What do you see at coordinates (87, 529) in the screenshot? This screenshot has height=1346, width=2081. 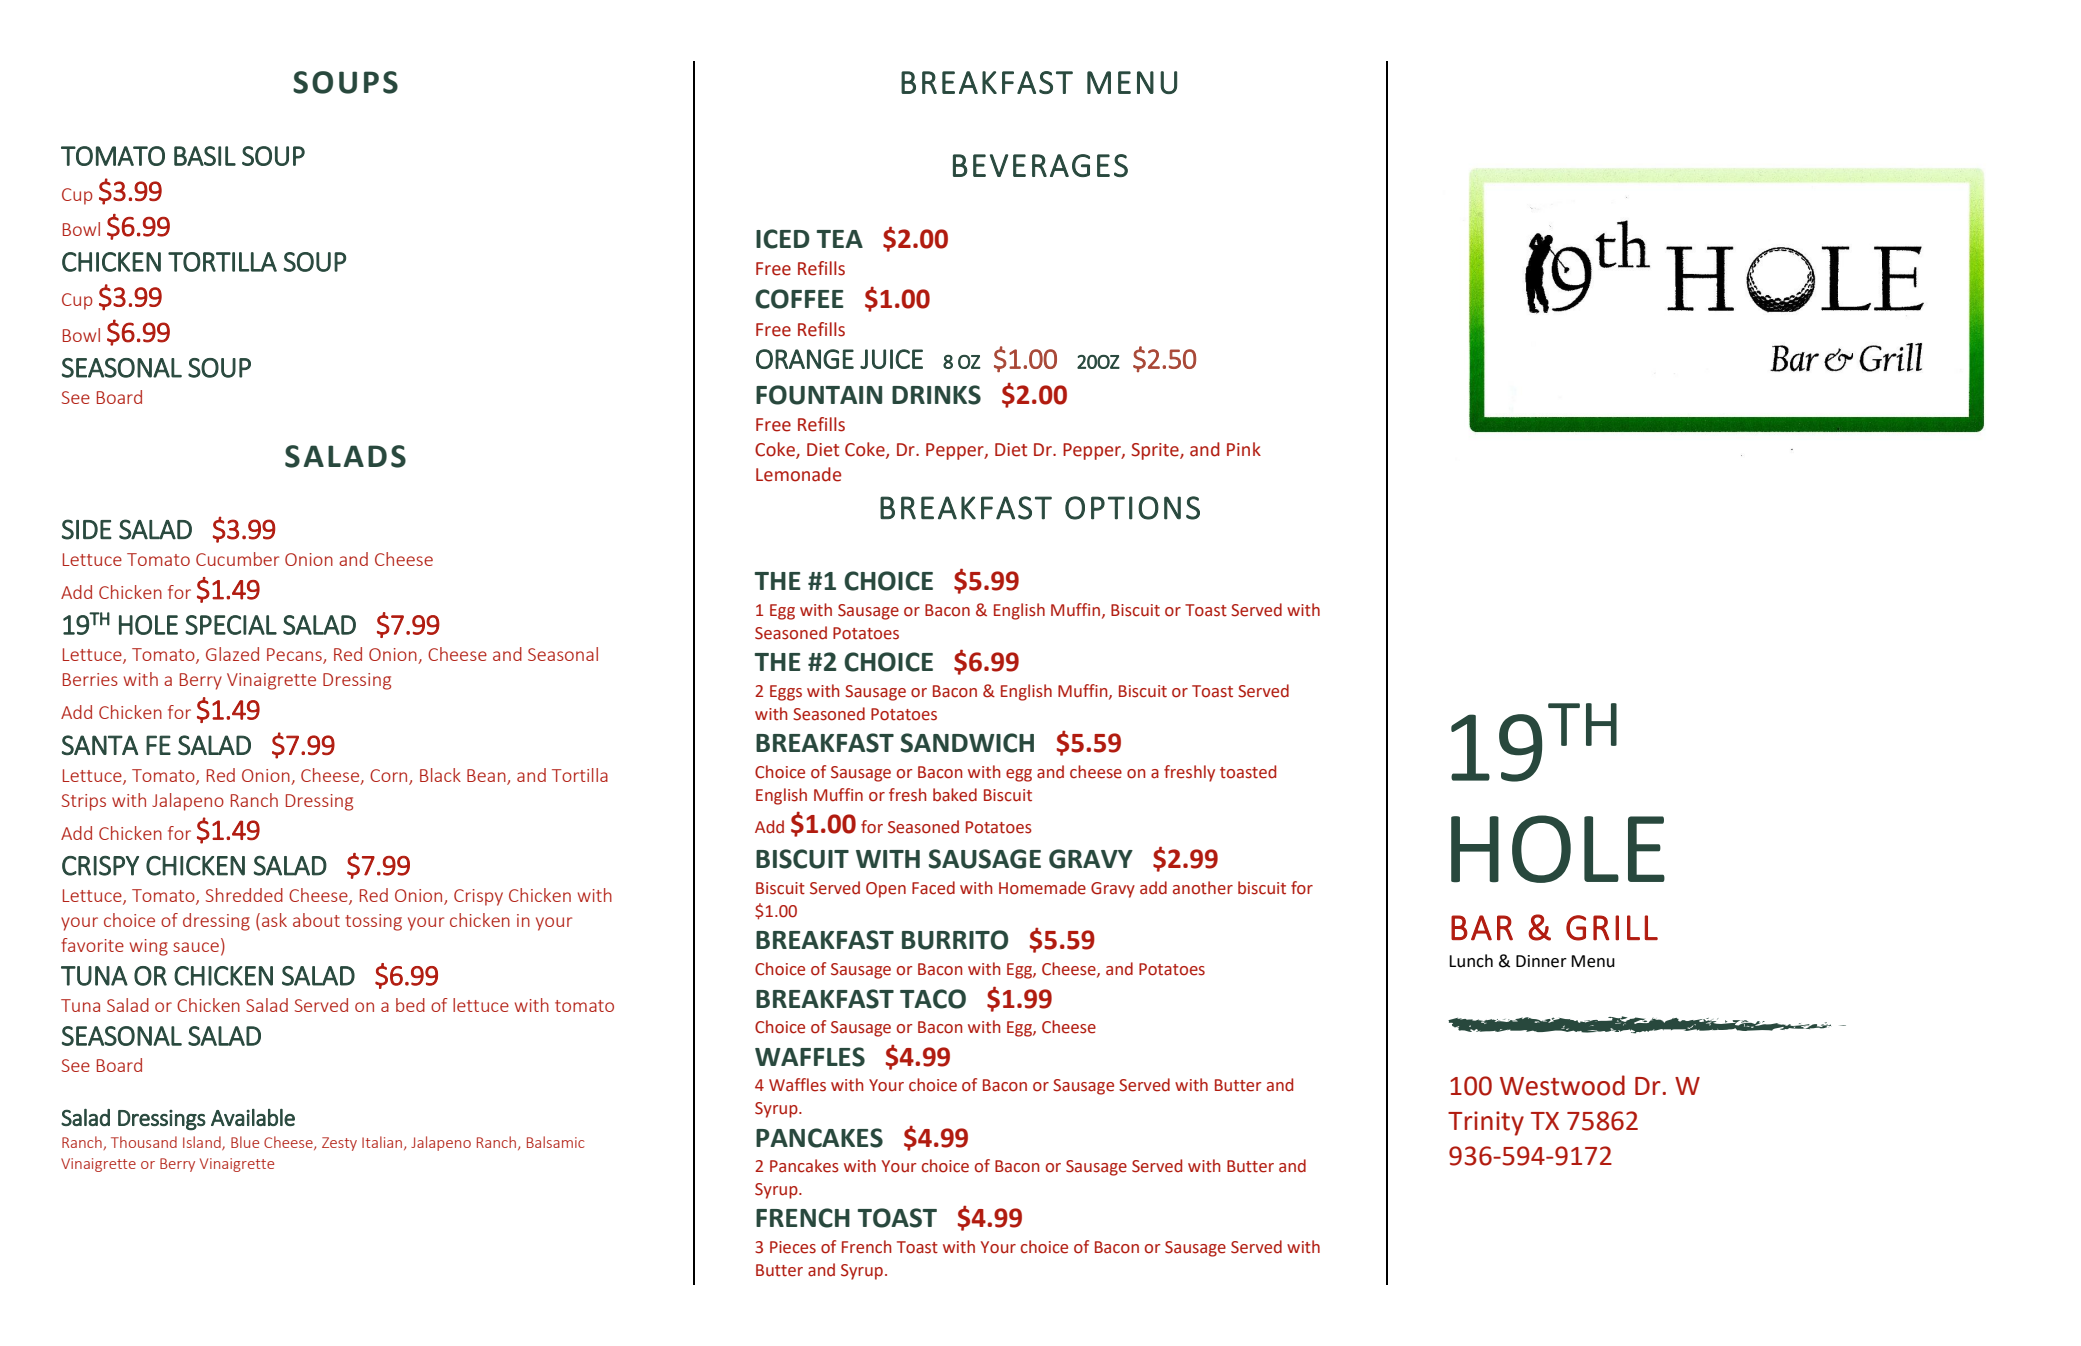 I see `SIDE` at bounding box center [87, 529].
